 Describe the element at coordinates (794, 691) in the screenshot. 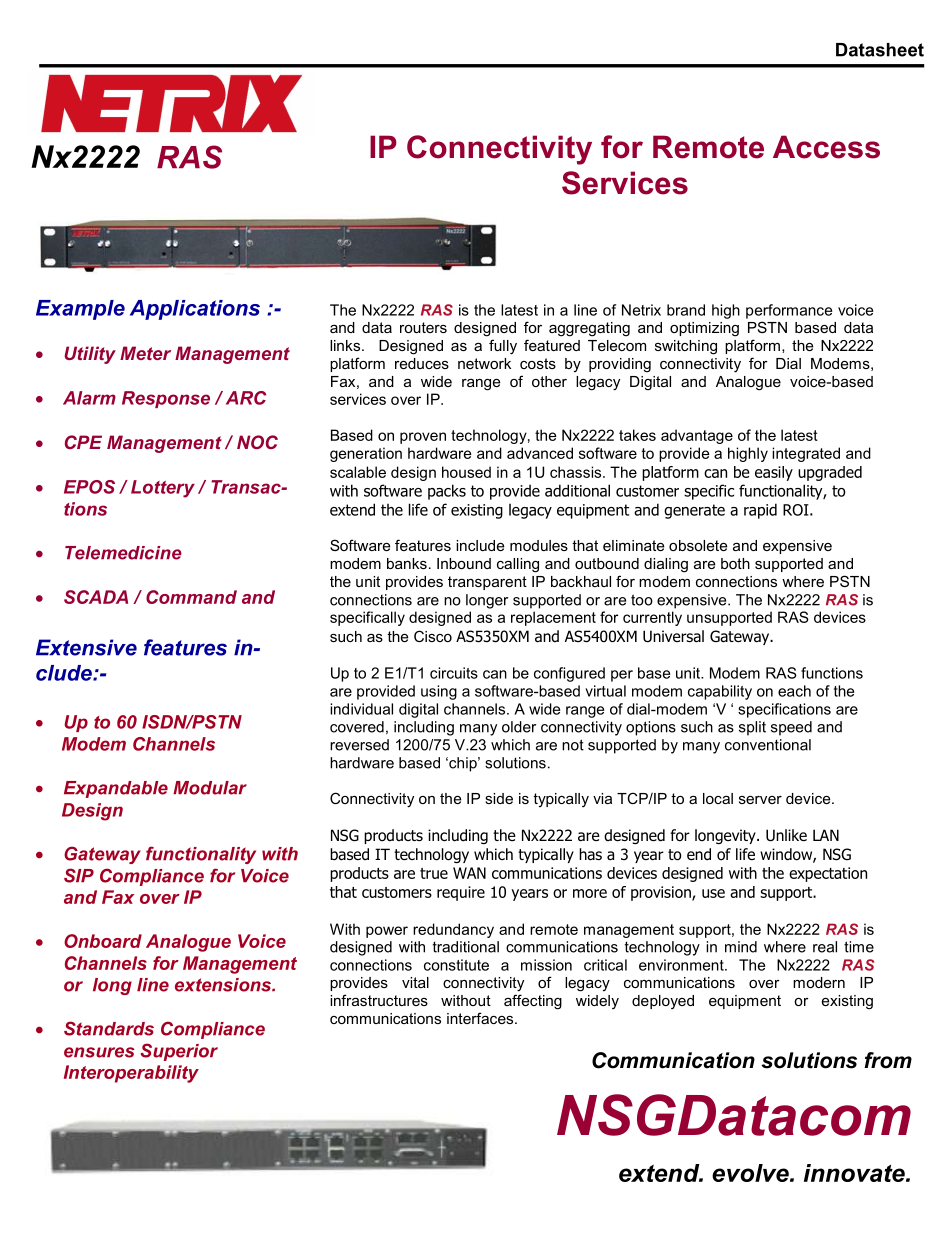

I see `each` at that location.
